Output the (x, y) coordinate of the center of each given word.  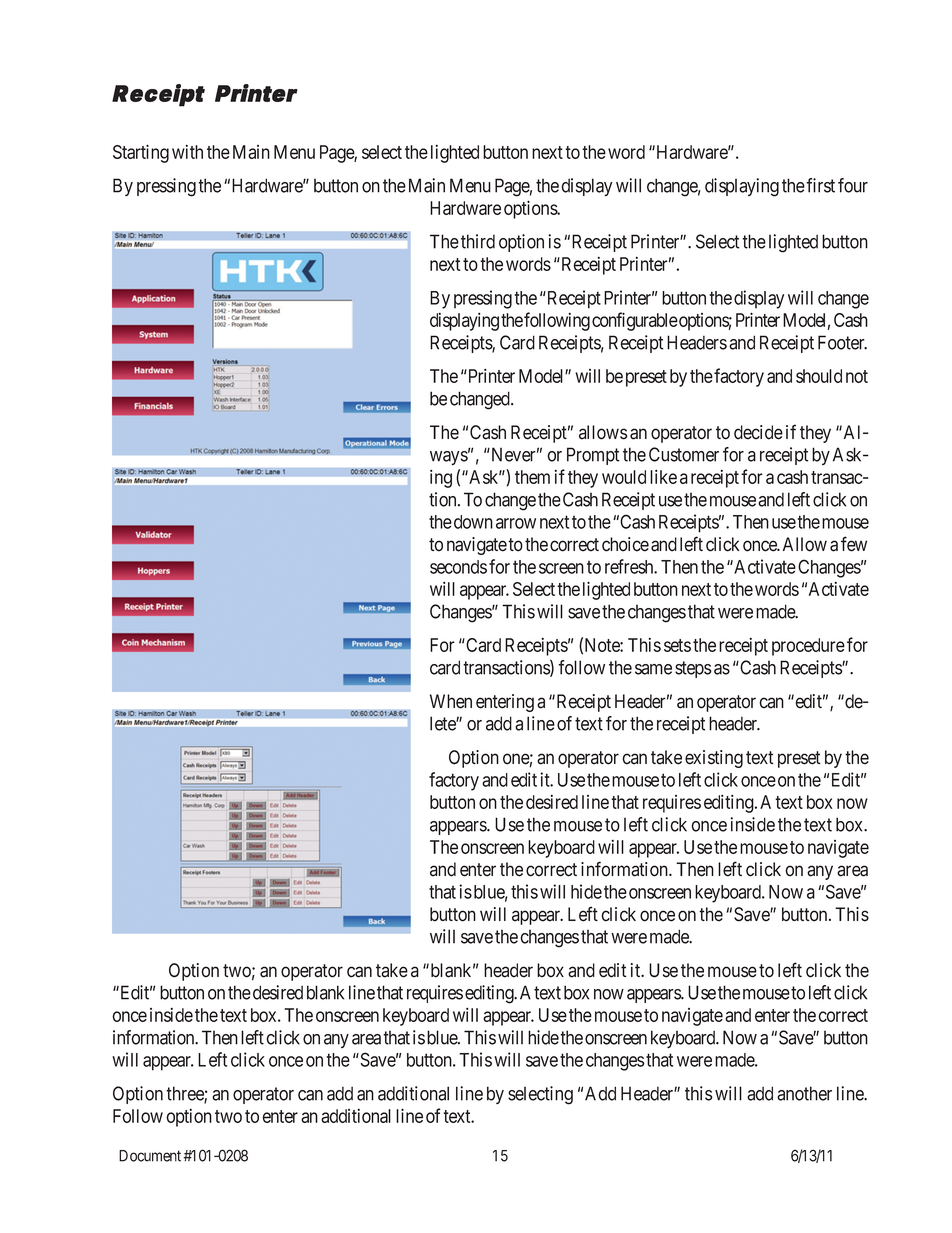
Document (150, 1156)
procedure (808, 647)
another (804, 1093)
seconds (458, 567)
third (478, 241)
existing (714, 759)
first (820, 185)
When (451, 701)
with (187, 152)
